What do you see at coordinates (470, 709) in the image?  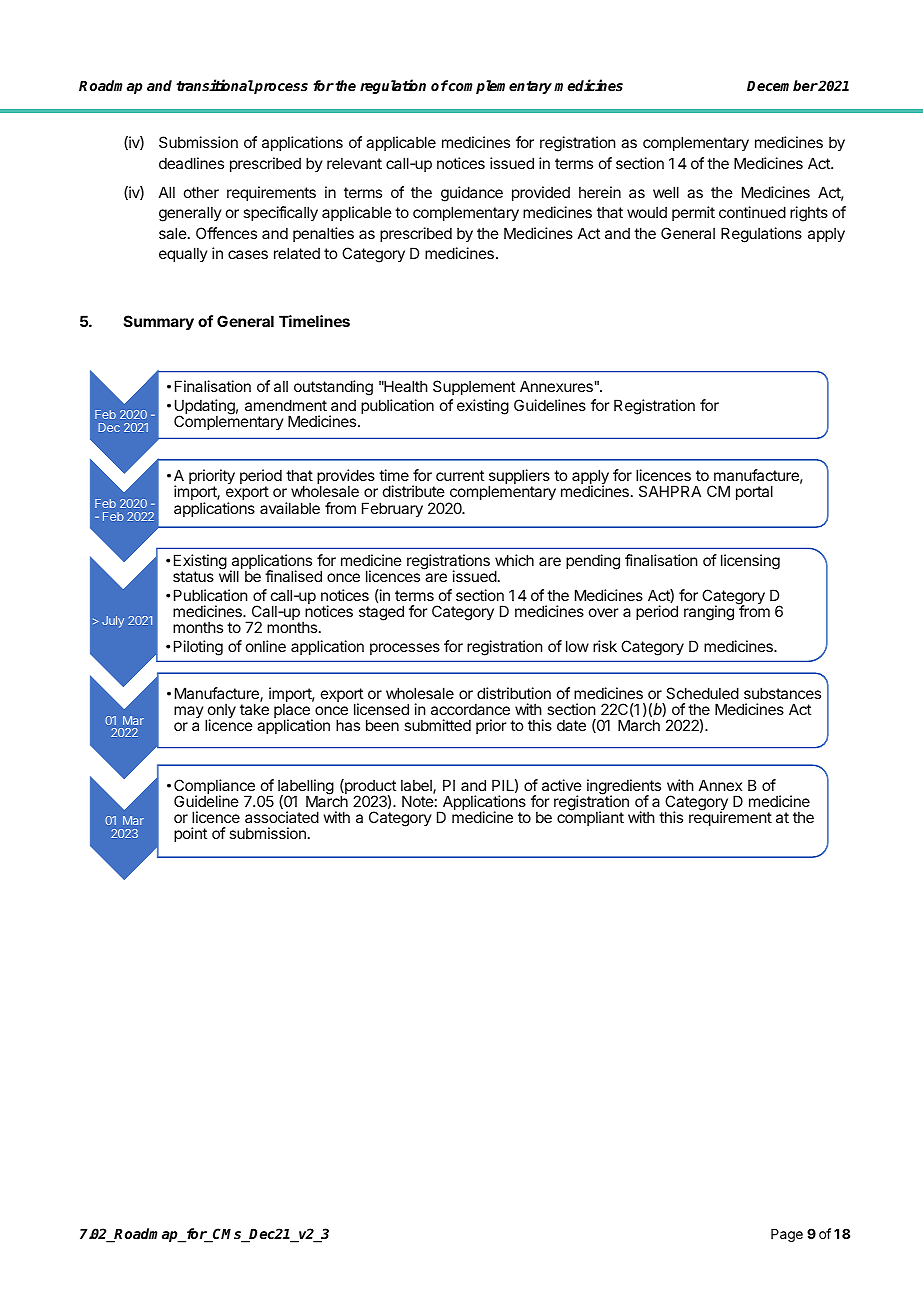 I see `accordance` at bounding box center [470, 709].
